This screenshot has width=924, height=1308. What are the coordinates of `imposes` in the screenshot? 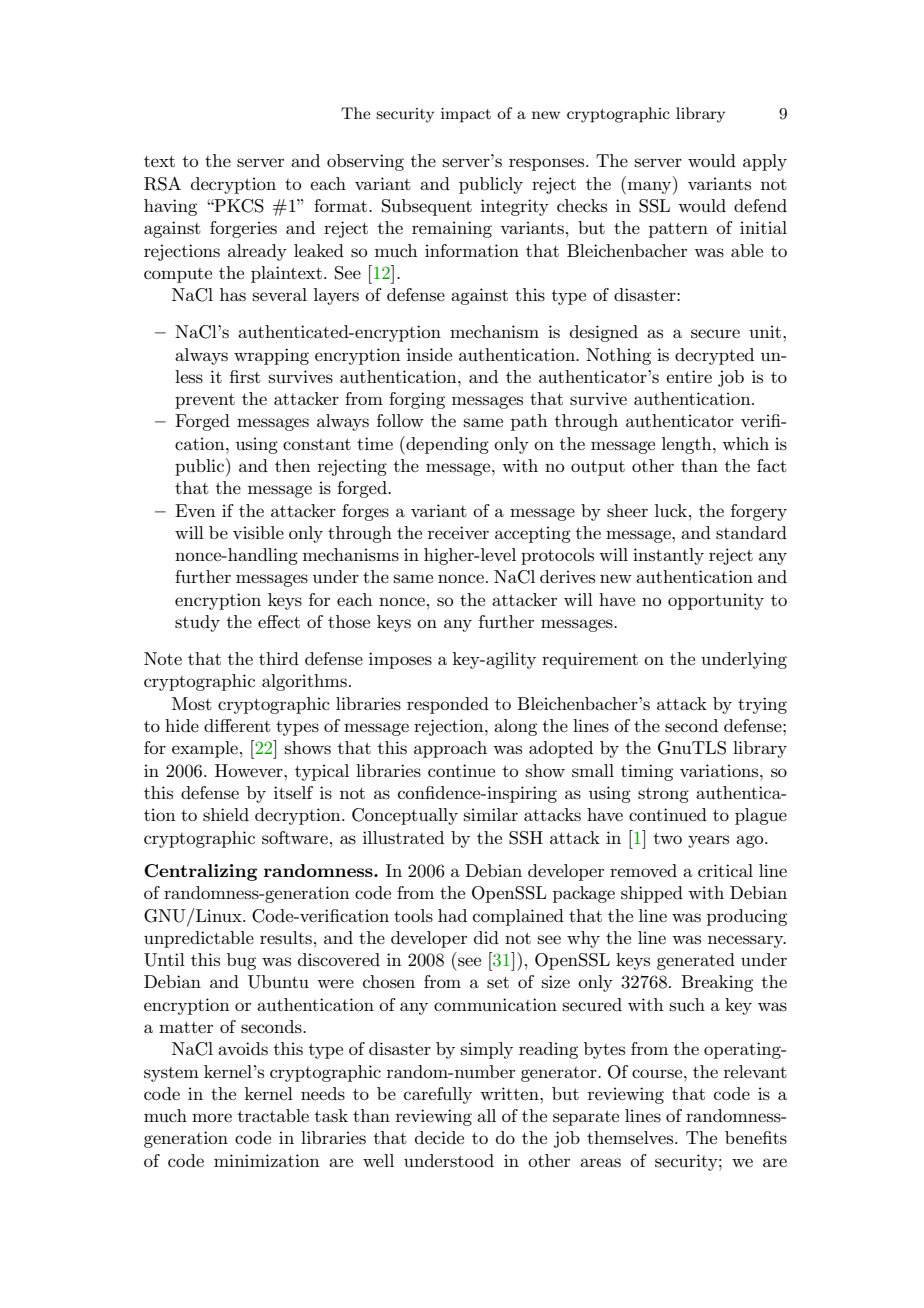 It's located at (400, 660).
